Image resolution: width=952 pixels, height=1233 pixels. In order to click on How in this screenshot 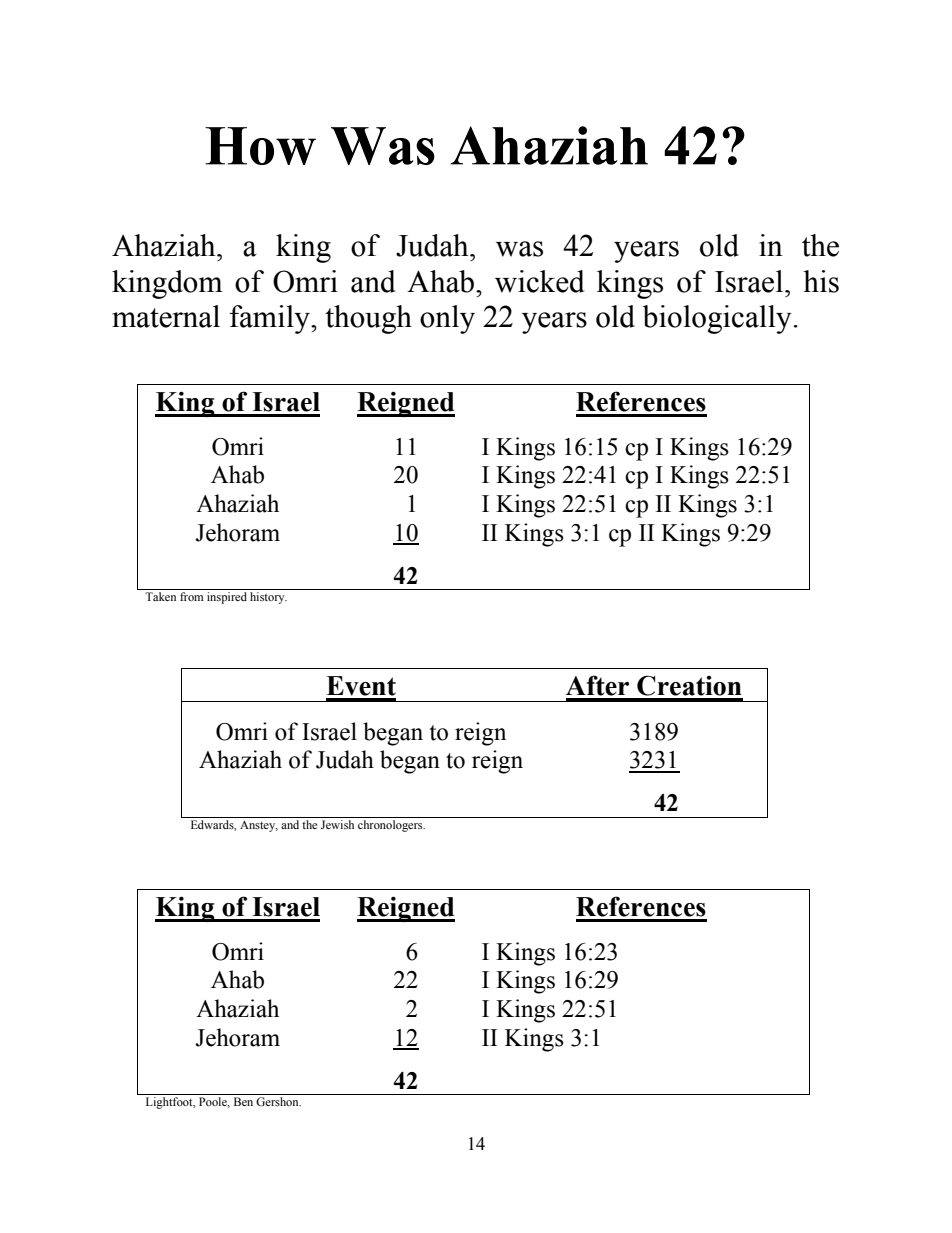, I will do `click(260, 146)`.
